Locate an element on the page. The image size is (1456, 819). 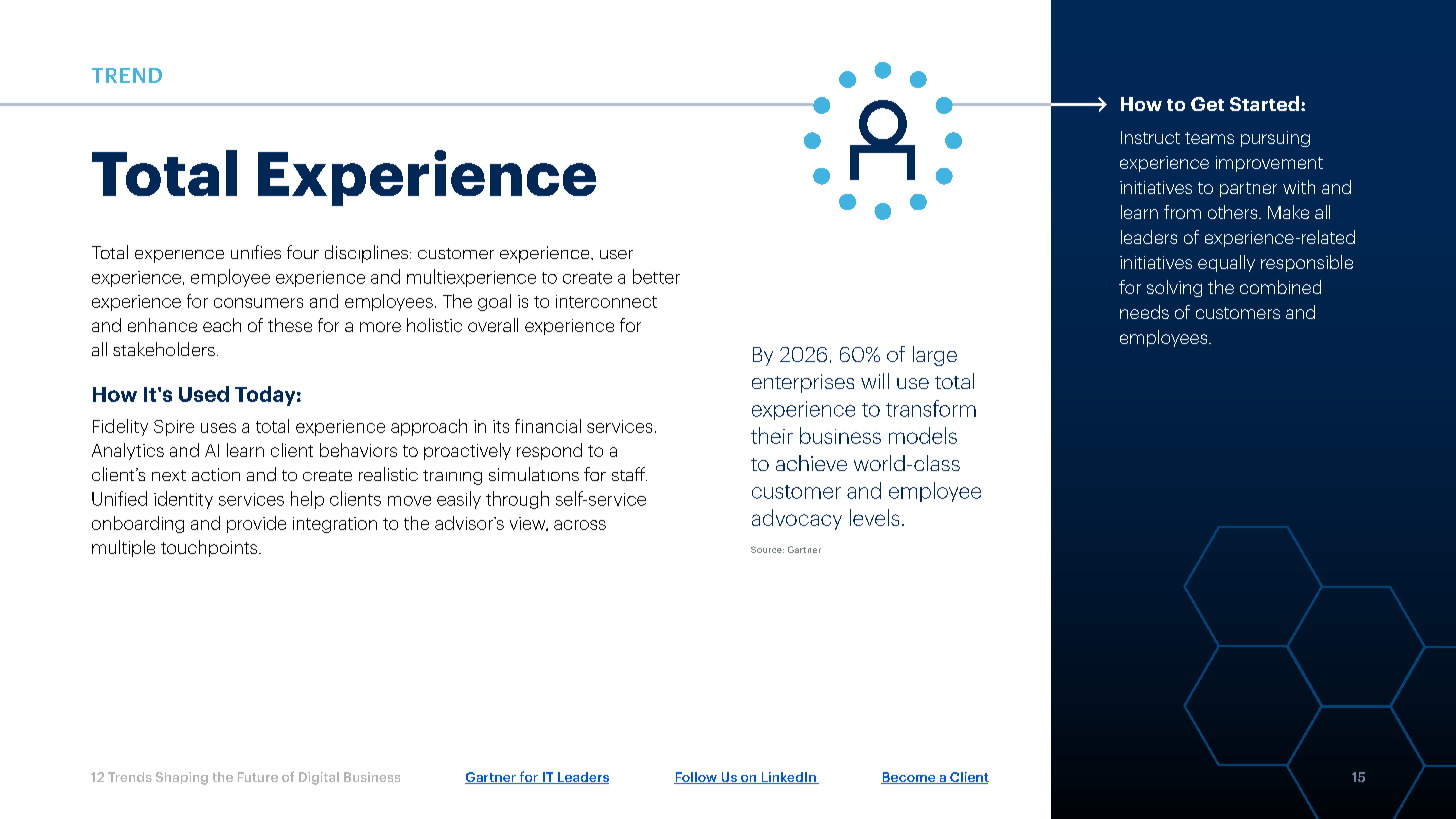
Future is located at coordinates (258, 777).
